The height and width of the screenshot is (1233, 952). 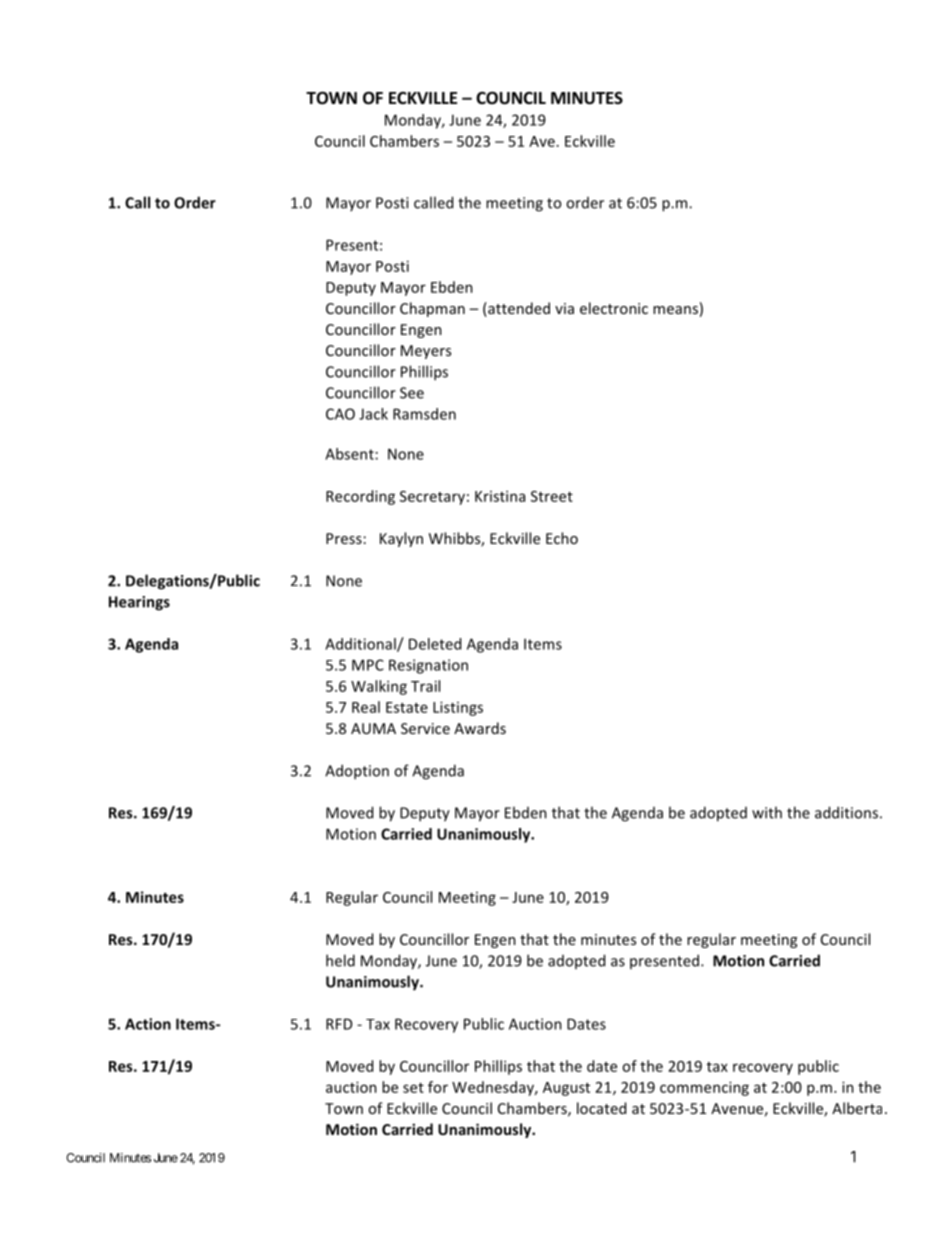 What do you see at coordinates (148, 1024) in the screenshot?
I see `Action` at bounding box center [148, 1024].
